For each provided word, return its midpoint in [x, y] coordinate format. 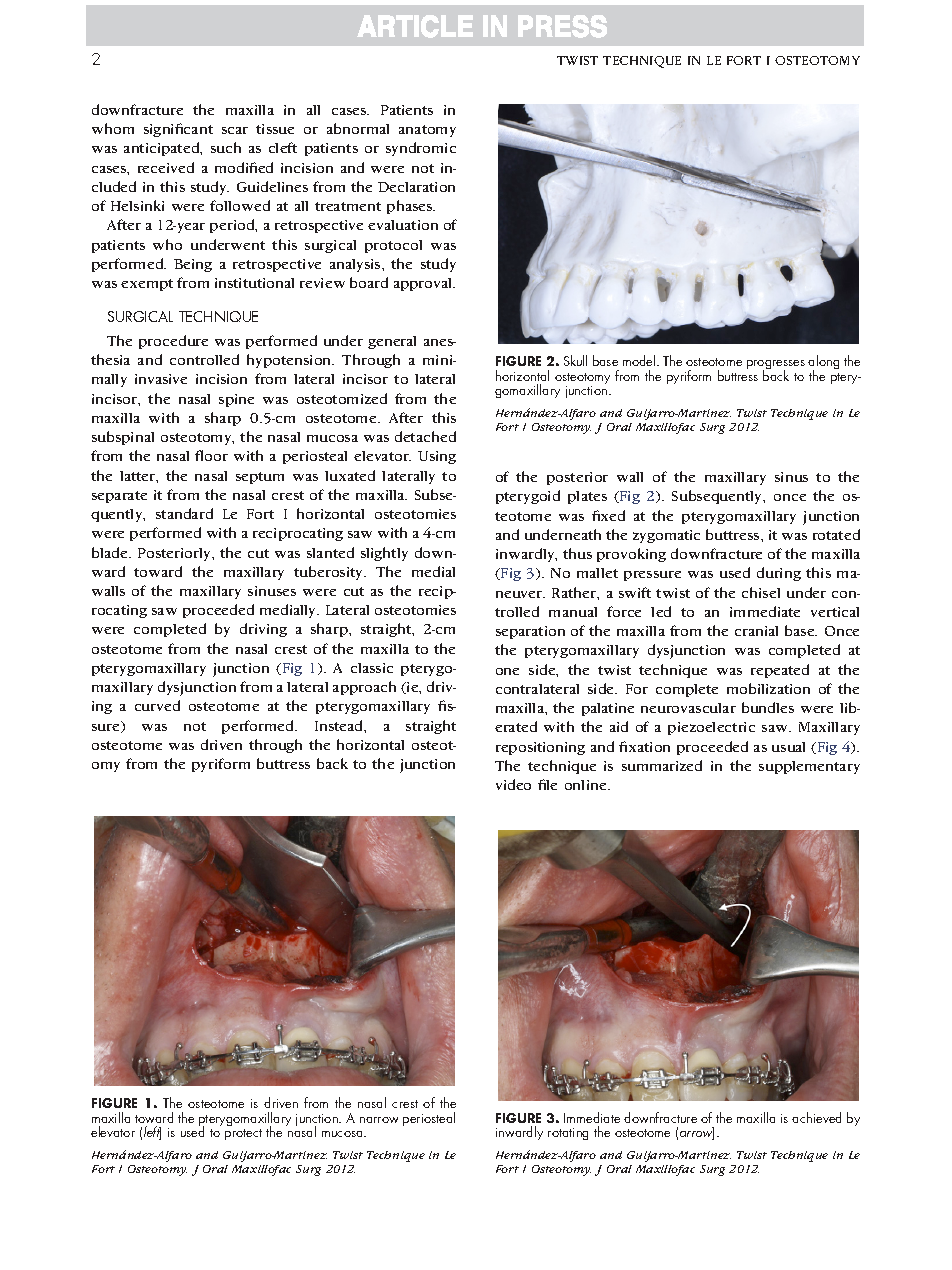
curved [157, 705]
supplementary [809, 767]
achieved [816, 1117]
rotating [568, 1134]
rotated [836, 534]
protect [243, 1134]
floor [211, 455]
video [513, 784]
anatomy [427, 131]
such [226, 147]
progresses [776, 366]
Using [437, 457]
